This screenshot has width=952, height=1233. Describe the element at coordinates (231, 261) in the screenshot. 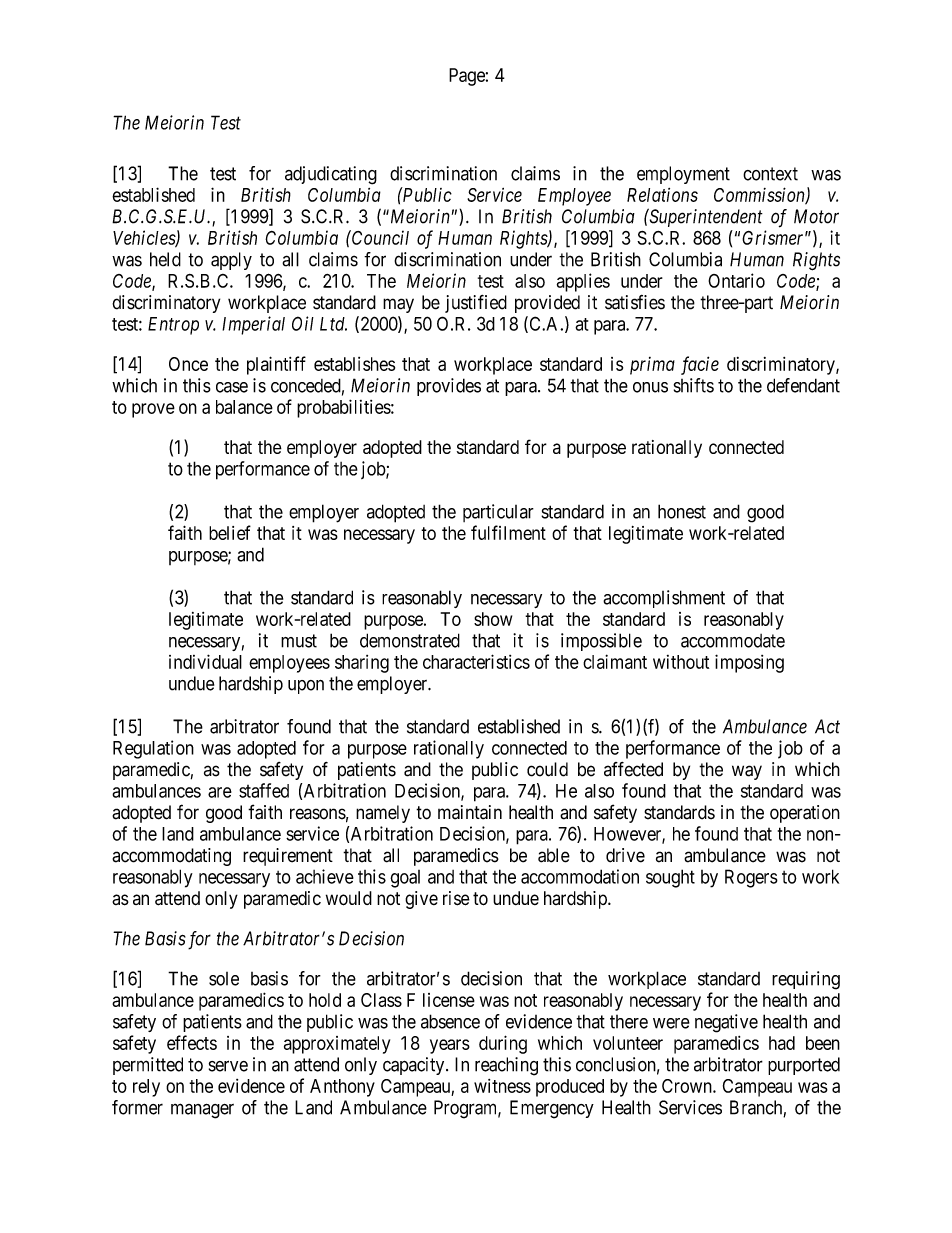

I see `apply` at that location.
